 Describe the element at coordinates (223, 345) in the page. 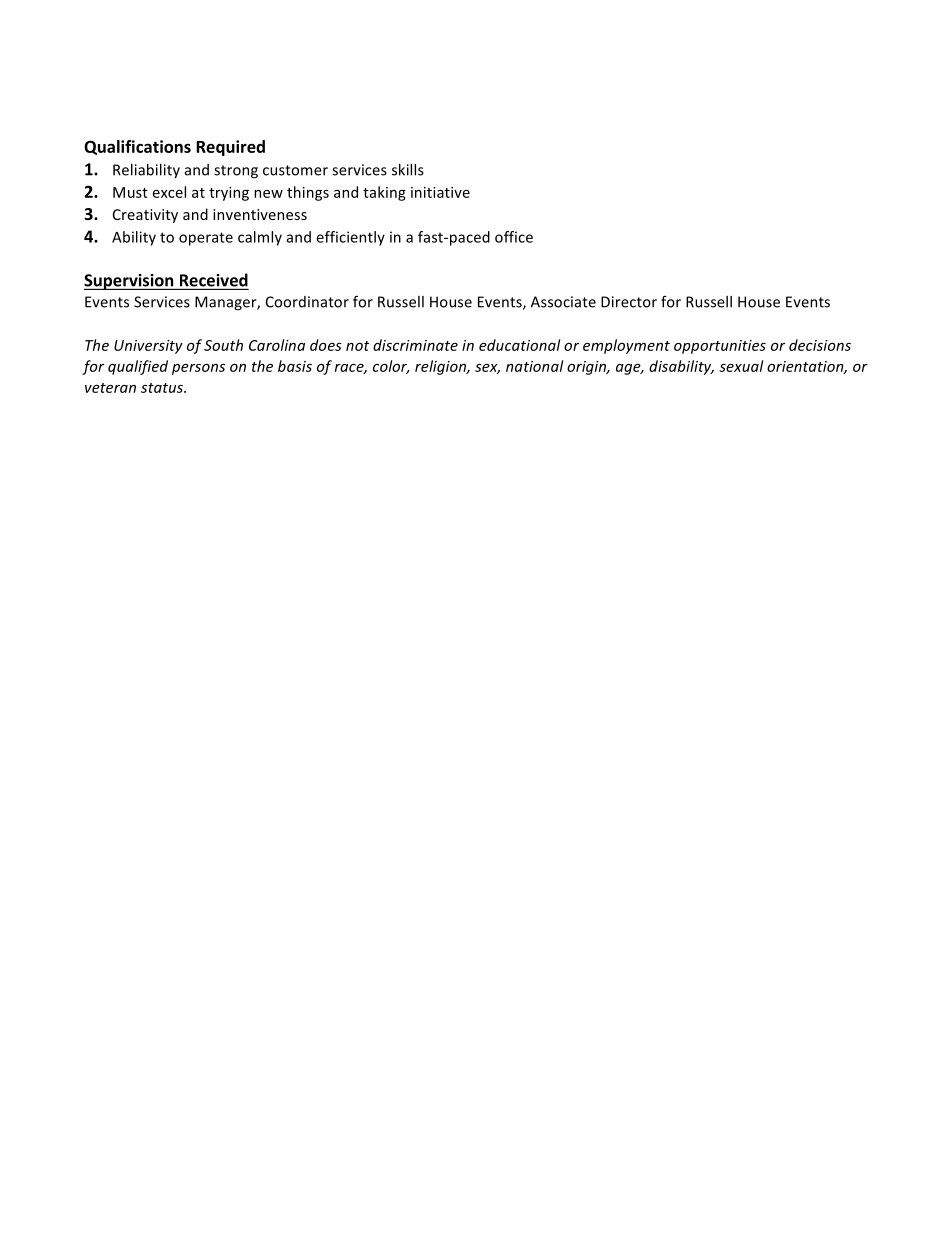

I see `South` at that location.
